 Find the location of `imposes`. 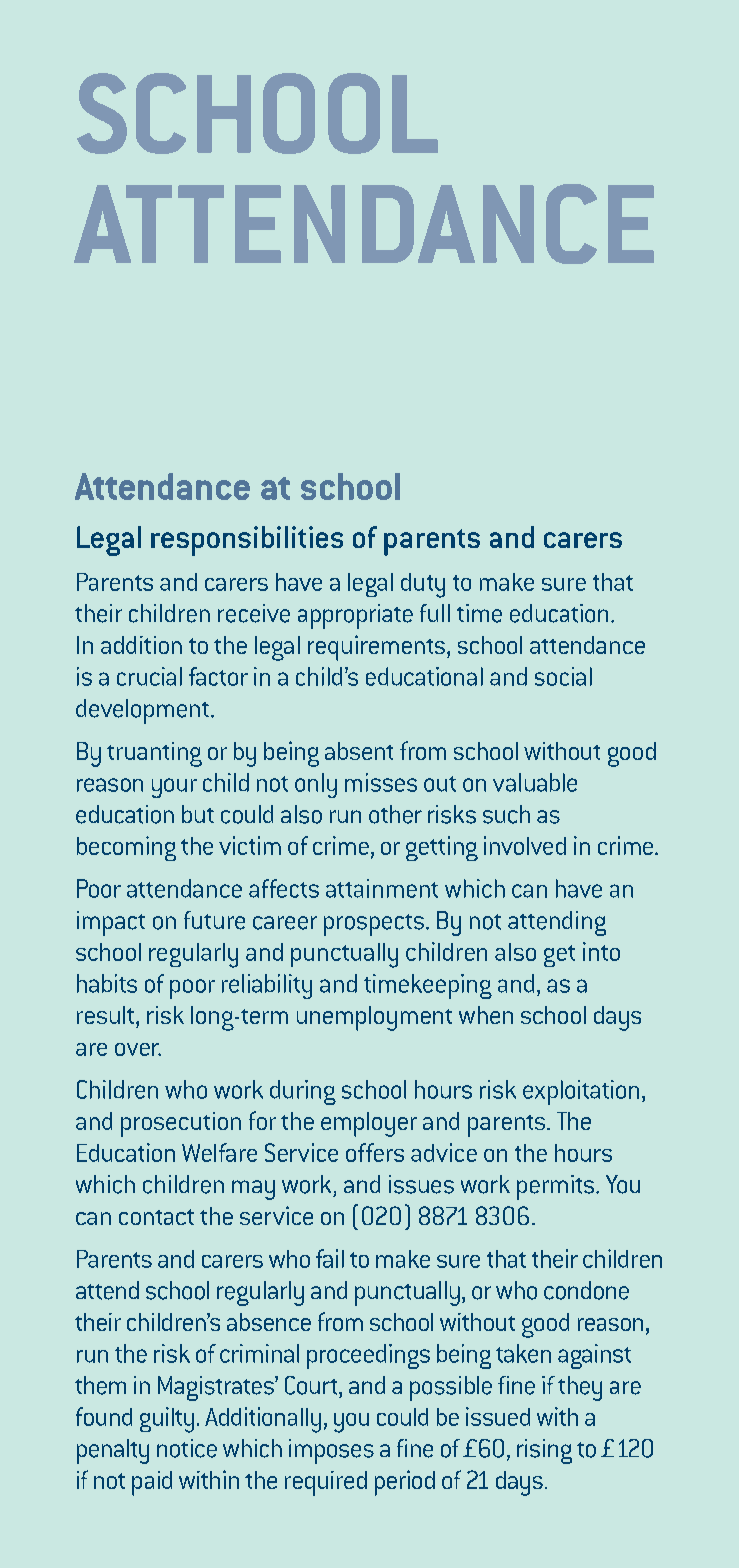

imposes is located at coordinates (331, 1451).
